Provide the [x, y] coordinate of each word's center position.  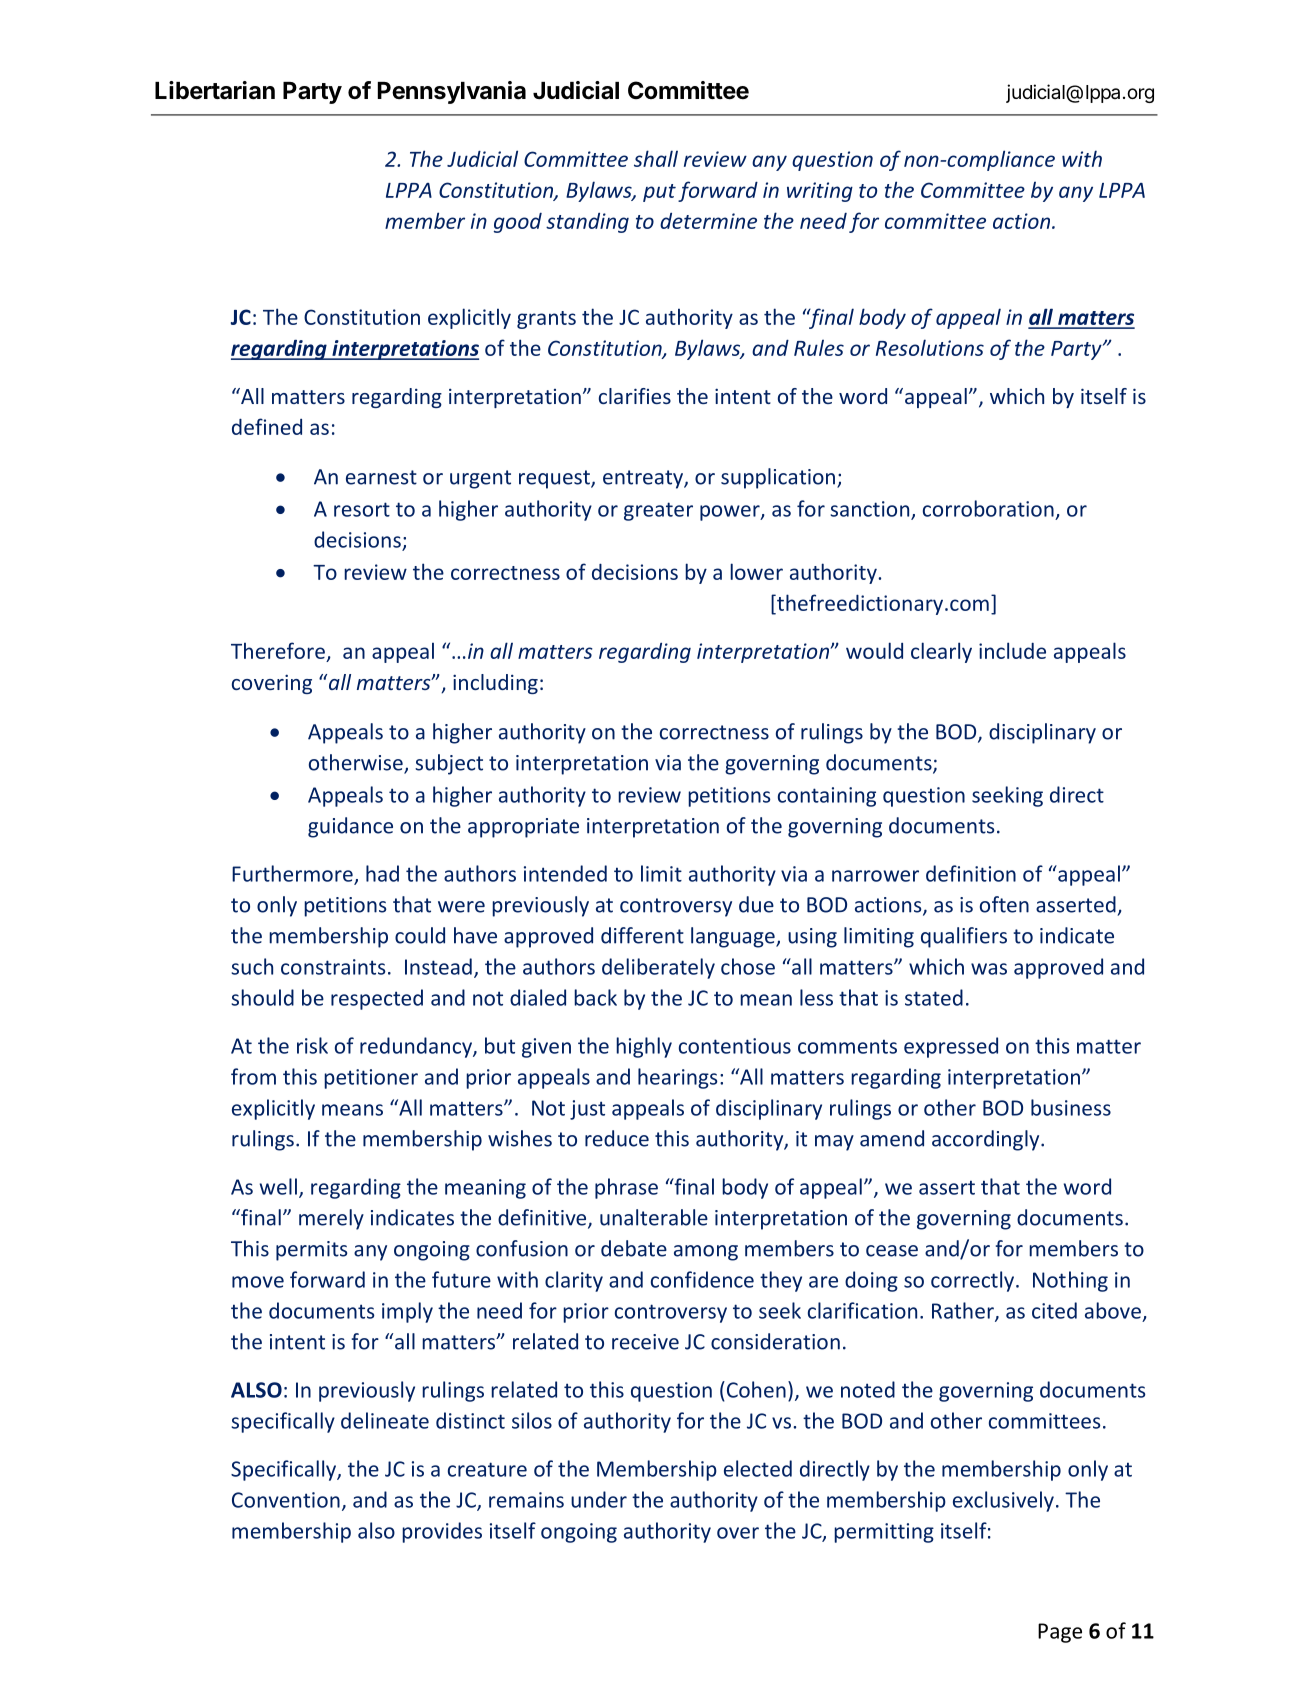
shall [656, 158]
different [642, 935]
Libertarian [215, 90]
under [599, 1499]
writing [820, 192]
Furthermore [293, 874]
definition [971, 873]
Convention [286, 1500]
